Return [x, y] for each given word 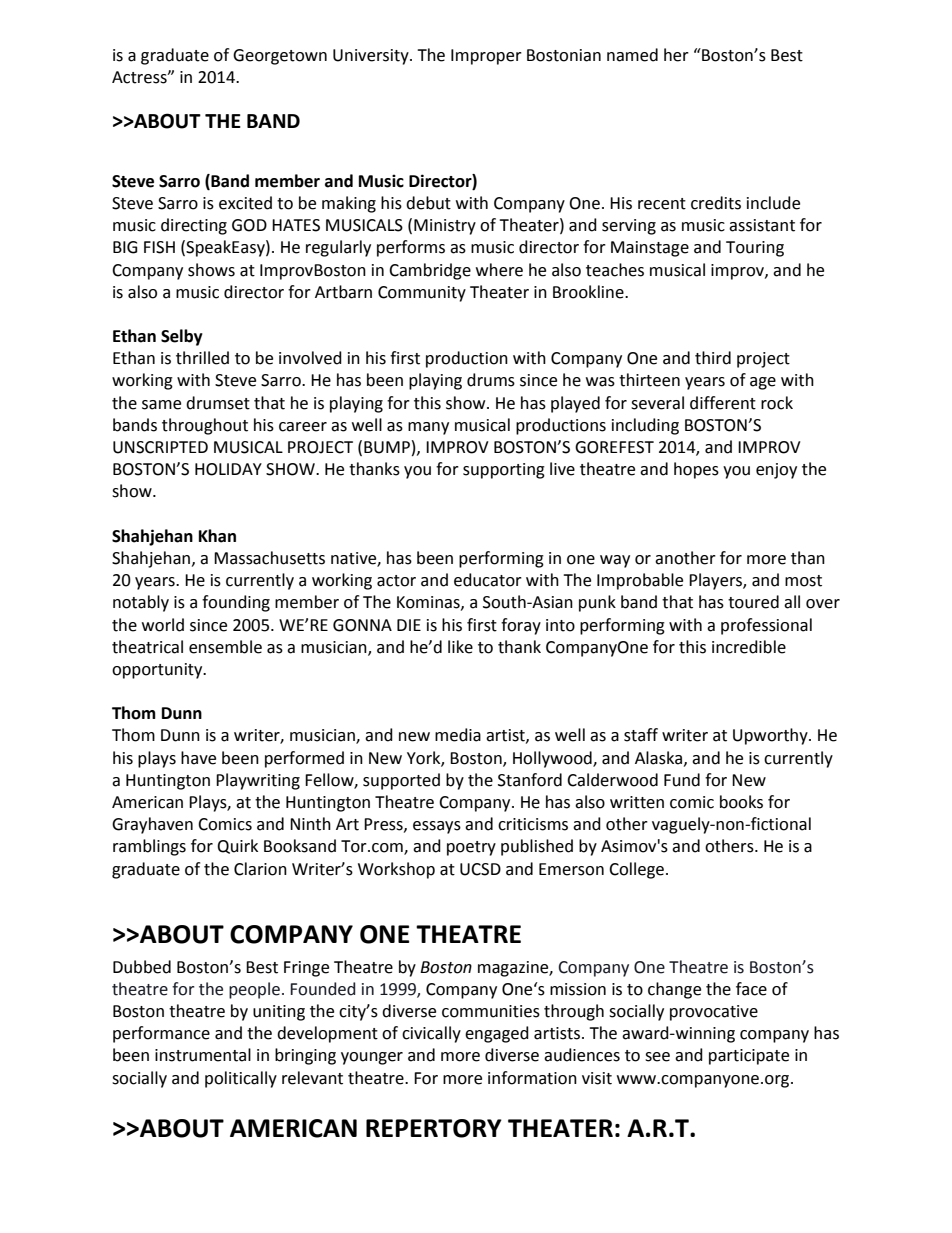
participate [749, 1057]
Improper [486, 57]
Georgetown [280, 57]
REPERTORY [434, 1128]
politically [241, 1079]
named [632, 55]
